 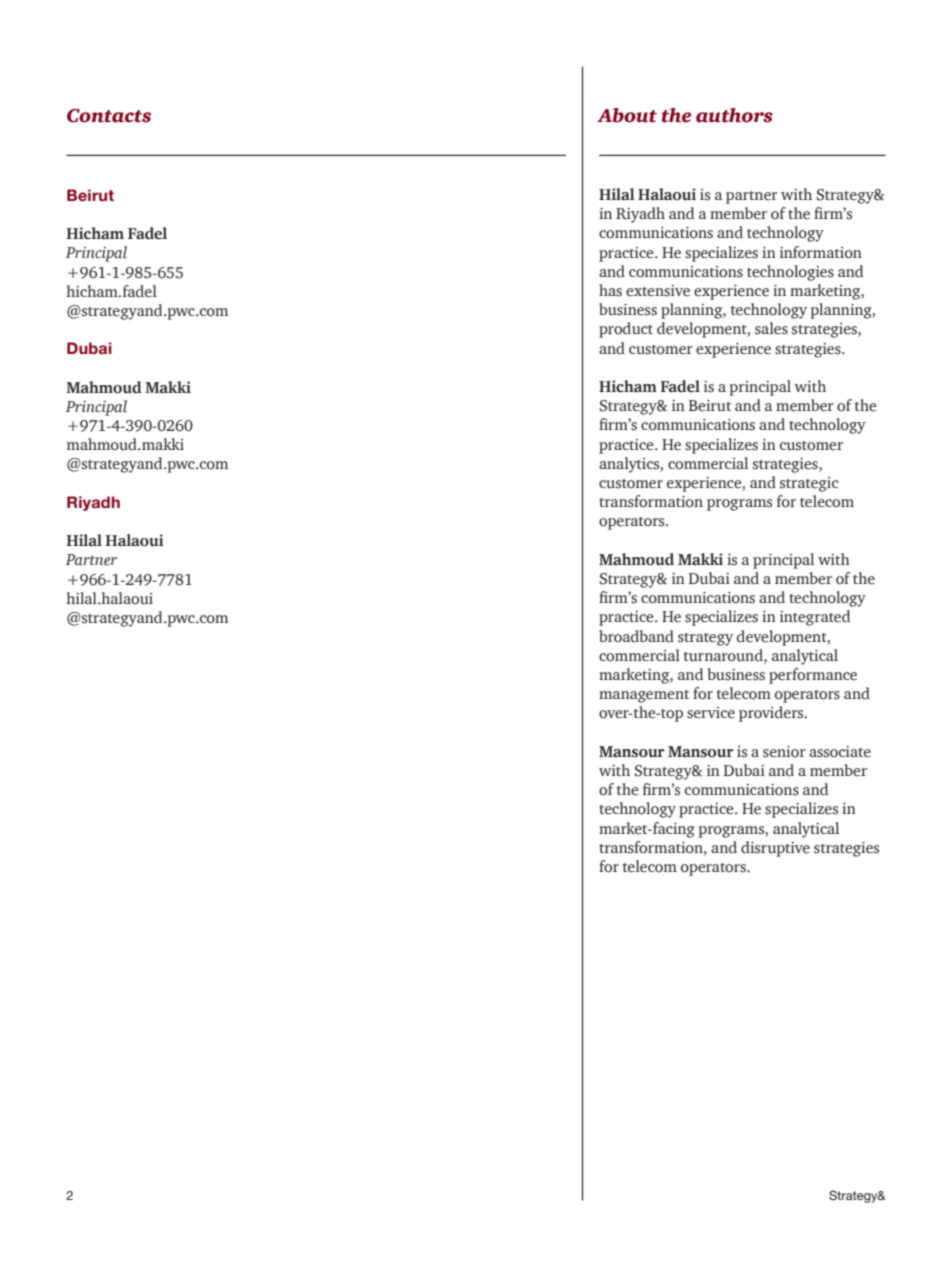 I want to click on About, so click(x=627, y=115).
